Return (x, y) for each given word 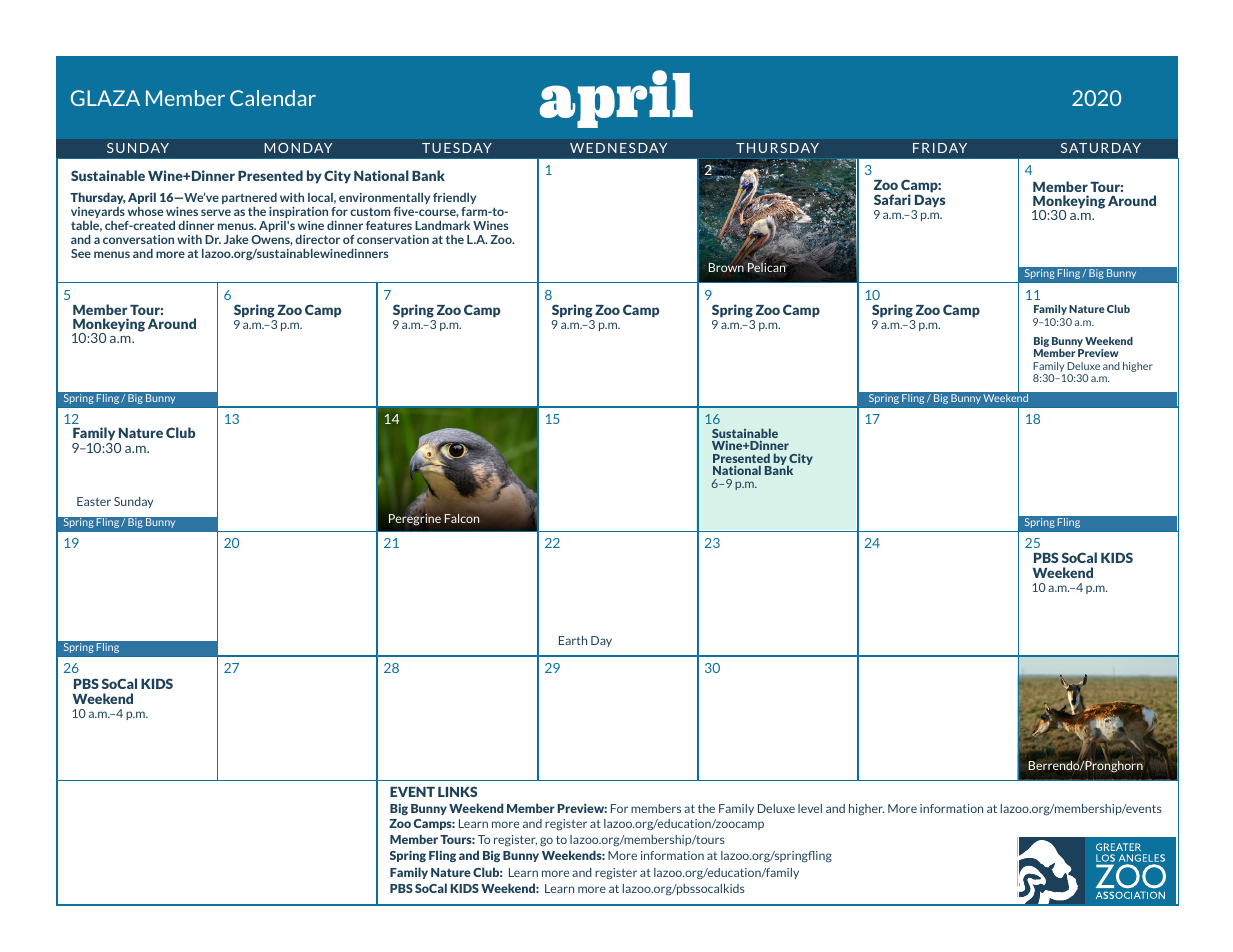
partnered (249, 199)
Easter (94, 501)
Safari (892, 199)
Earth (573, 640)
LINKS (457, 791)
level (810, 808)
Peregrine (415, 519)
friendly (454, 198)
